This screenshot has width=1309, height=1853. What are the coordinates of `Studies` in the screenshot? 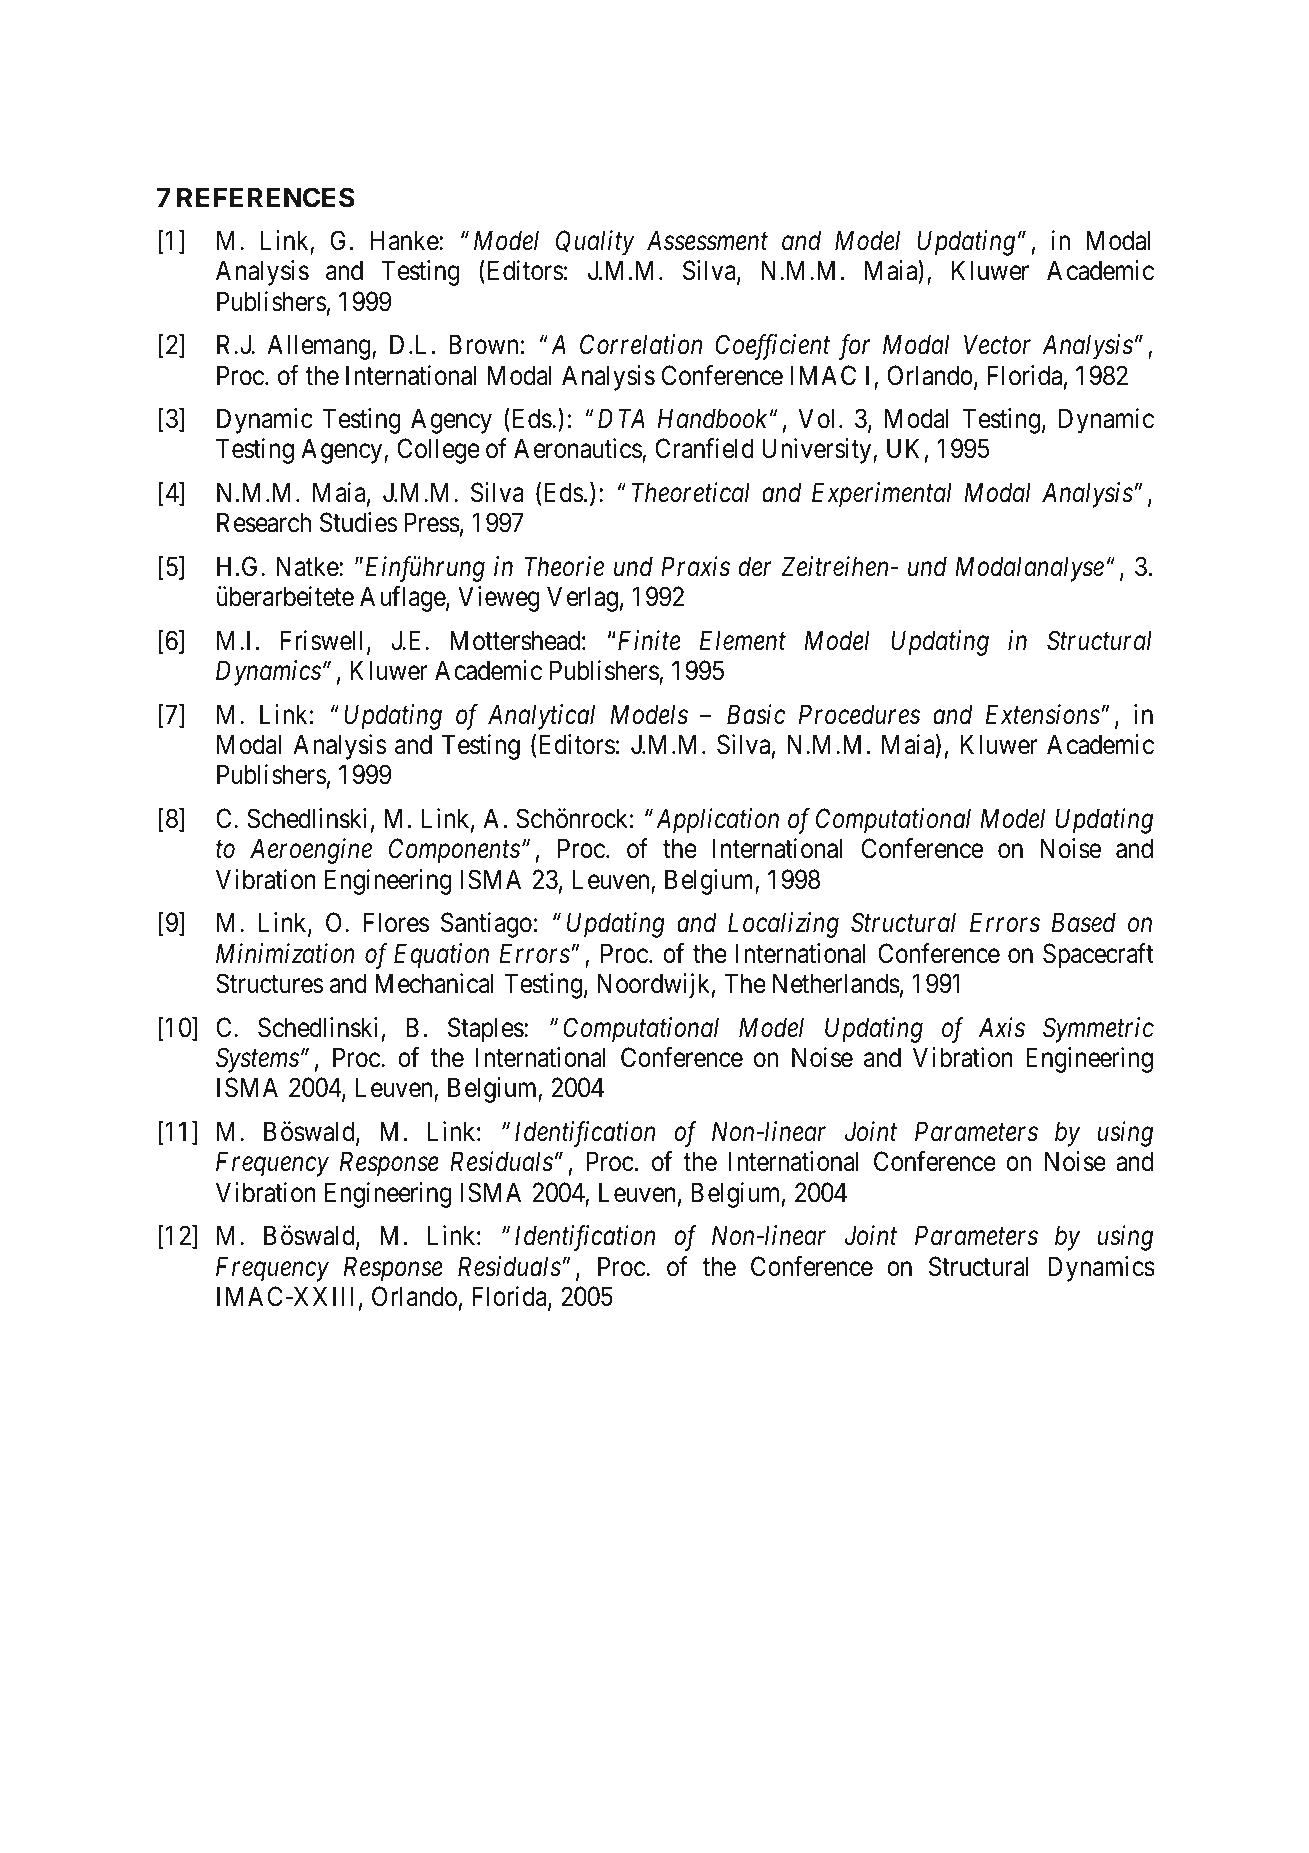 It's located at (358, 522).
